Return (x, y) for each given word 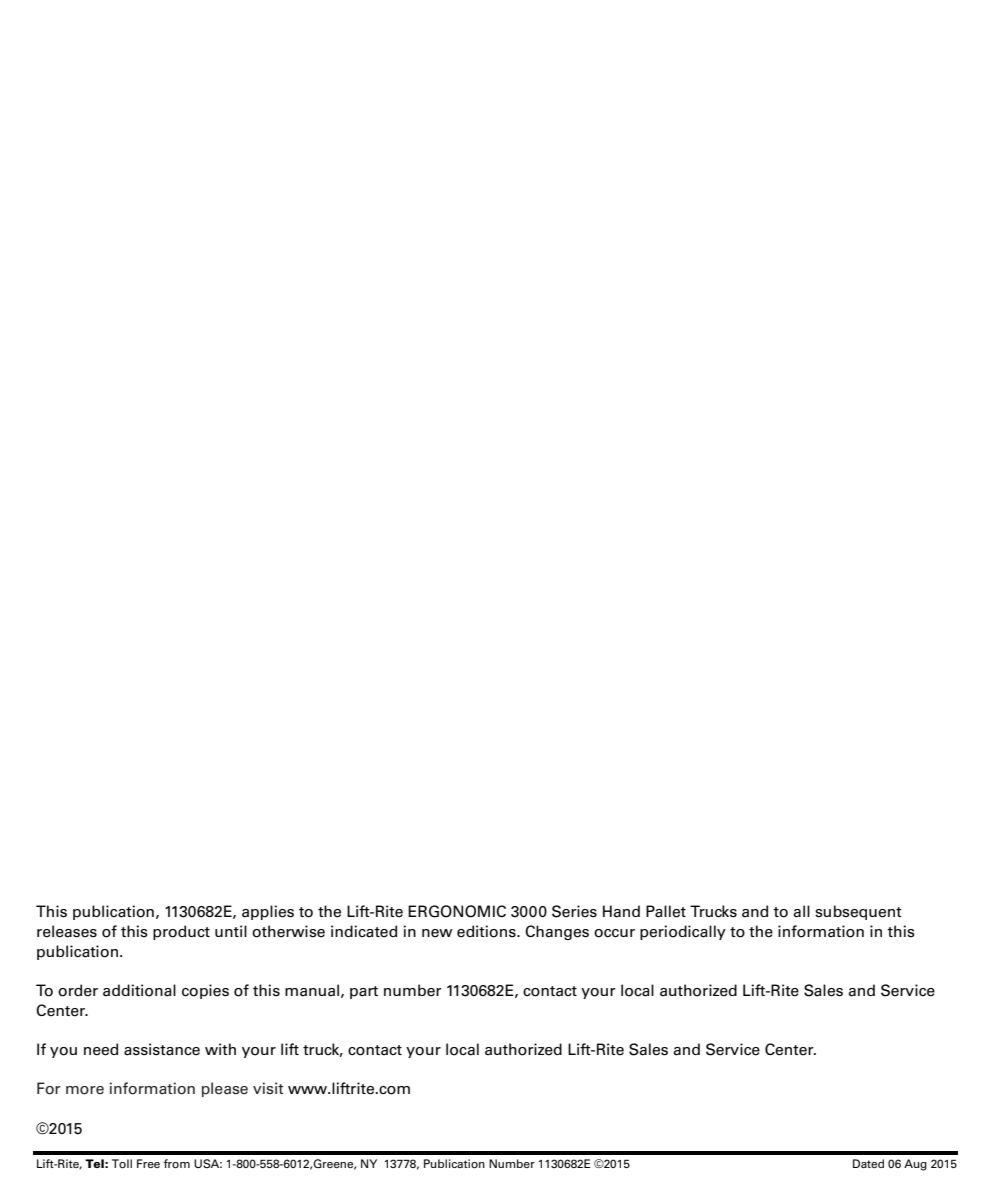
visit (268, 1088)
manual (312, 990)
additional (139, 990)
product (181, 932)
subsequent (858, 912)
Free (148, 1163)
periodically (683, 932)
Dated (868, 1163)
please (225, 1089)
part (364, 992)
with (220, 1049)
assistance (162, 1049)
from (176, 1164)
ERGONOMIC (457, 911)
